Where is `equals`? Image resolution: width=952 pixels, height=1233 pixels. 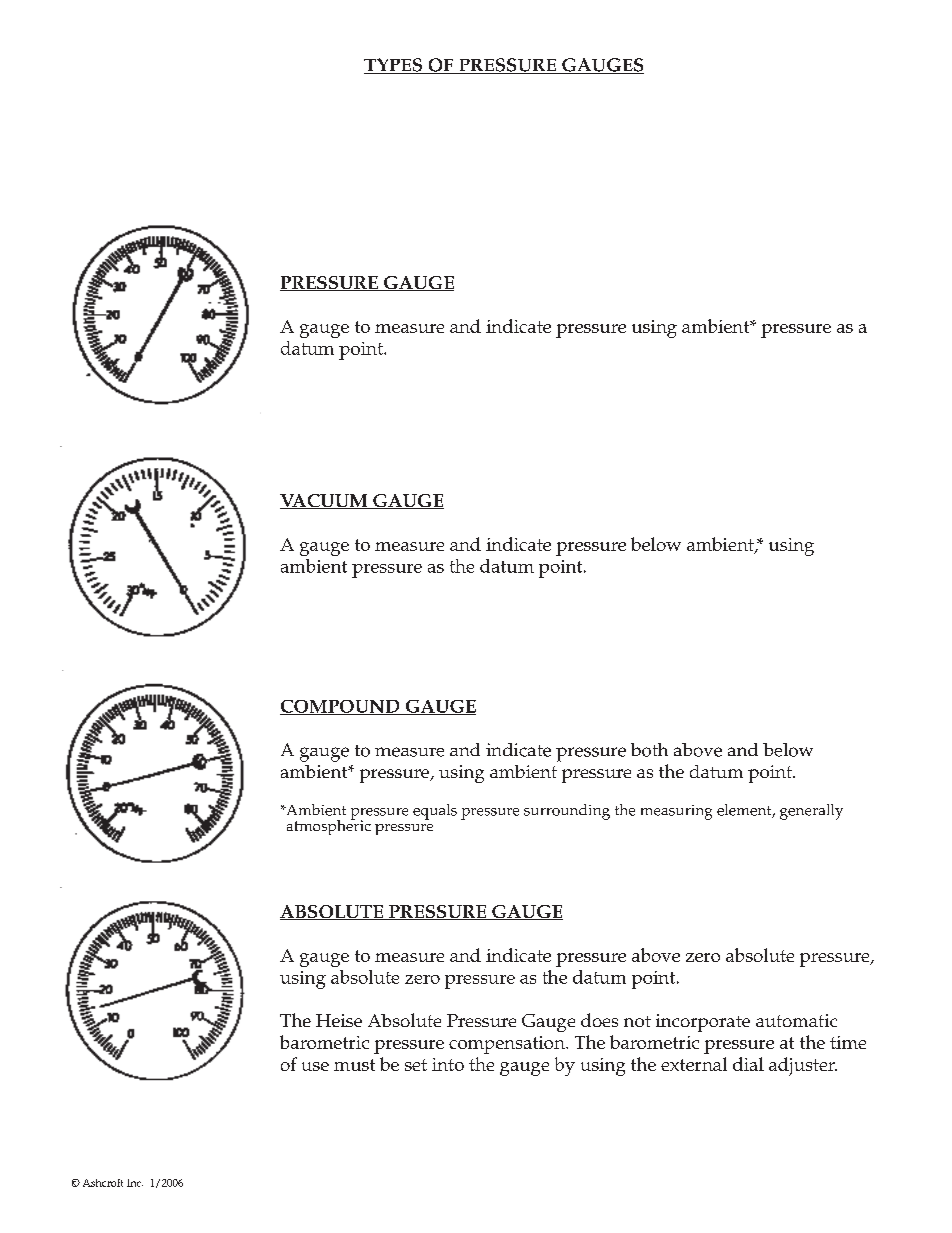 equals is located at coordinates (435, 812).
